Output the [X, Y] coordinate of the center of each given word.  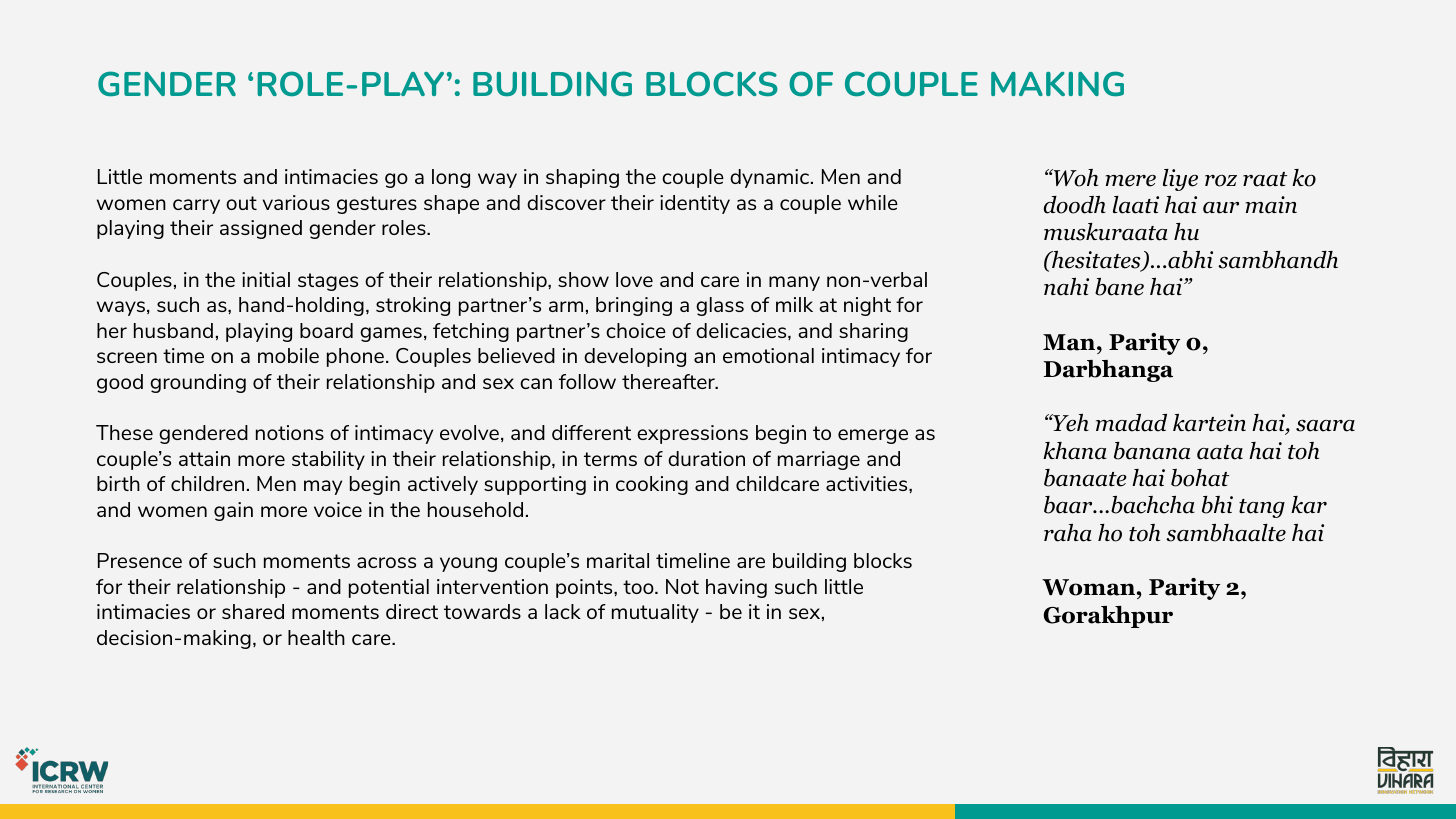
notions [290, 432]
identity [695, 204]
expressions [692, 434]
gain [233, 511]
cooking [652, 485]
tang [1262, 508]
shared [253, 611]
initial [266, 279]
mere [1130, 181]
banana [1152, 451]
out [241, 203]
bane [1119, 287]
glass [720, 306]
